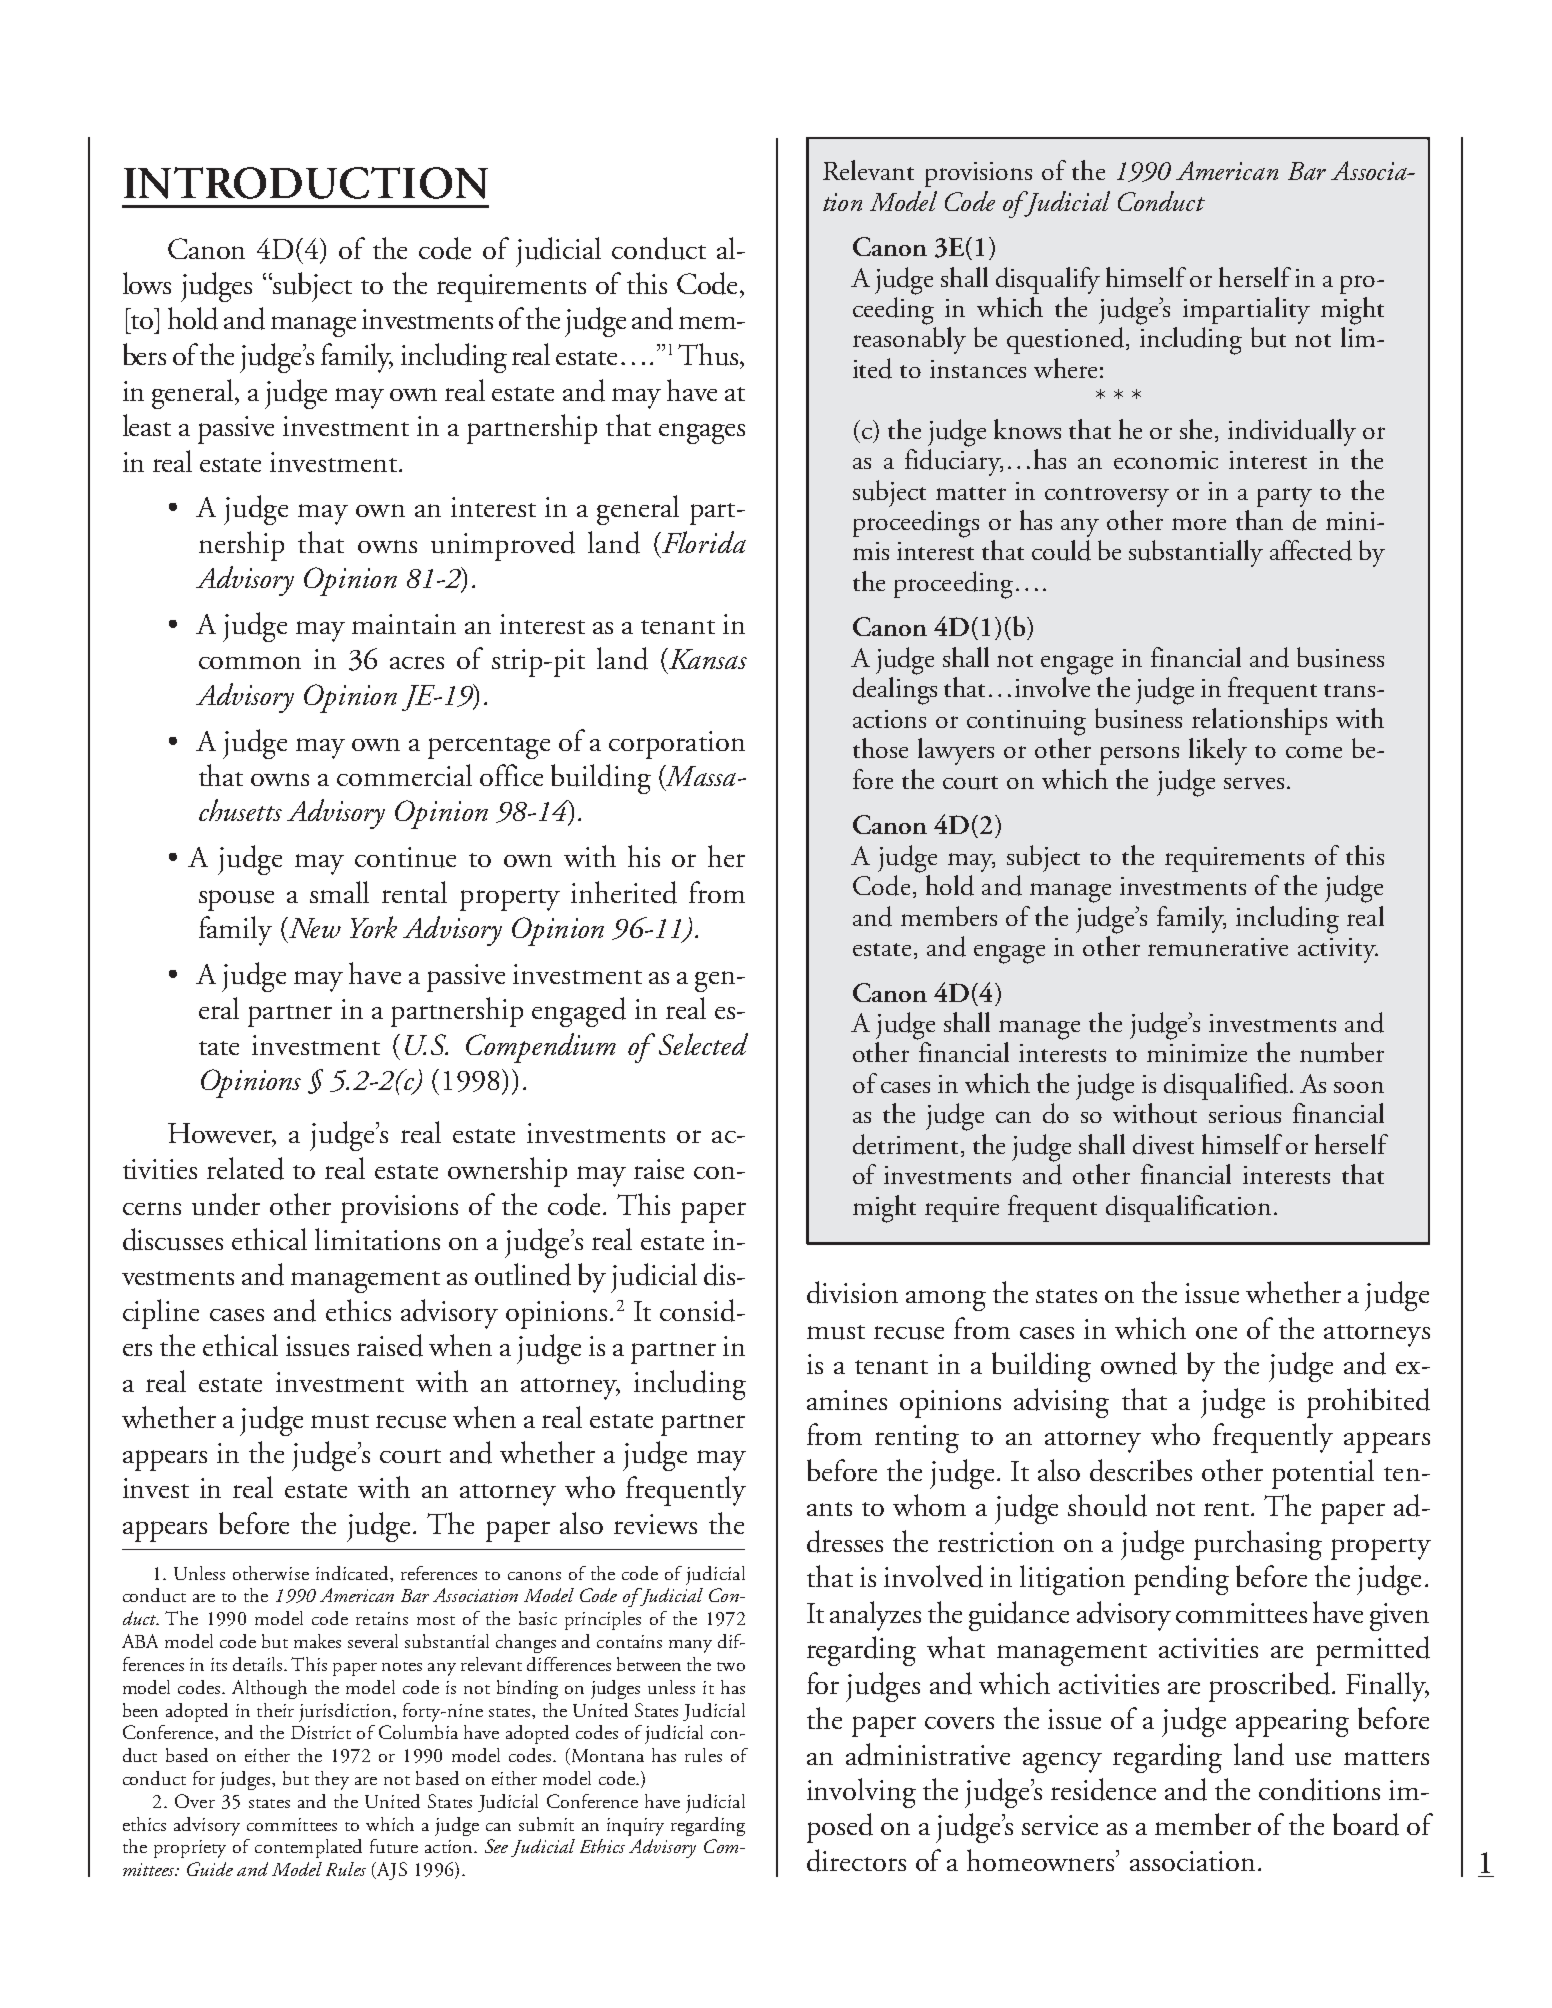 This image has height=2008, width=1552. What do you see at coordinates (852, 1292) in the image?
I see `division` at bounding box center [852, 1292].
